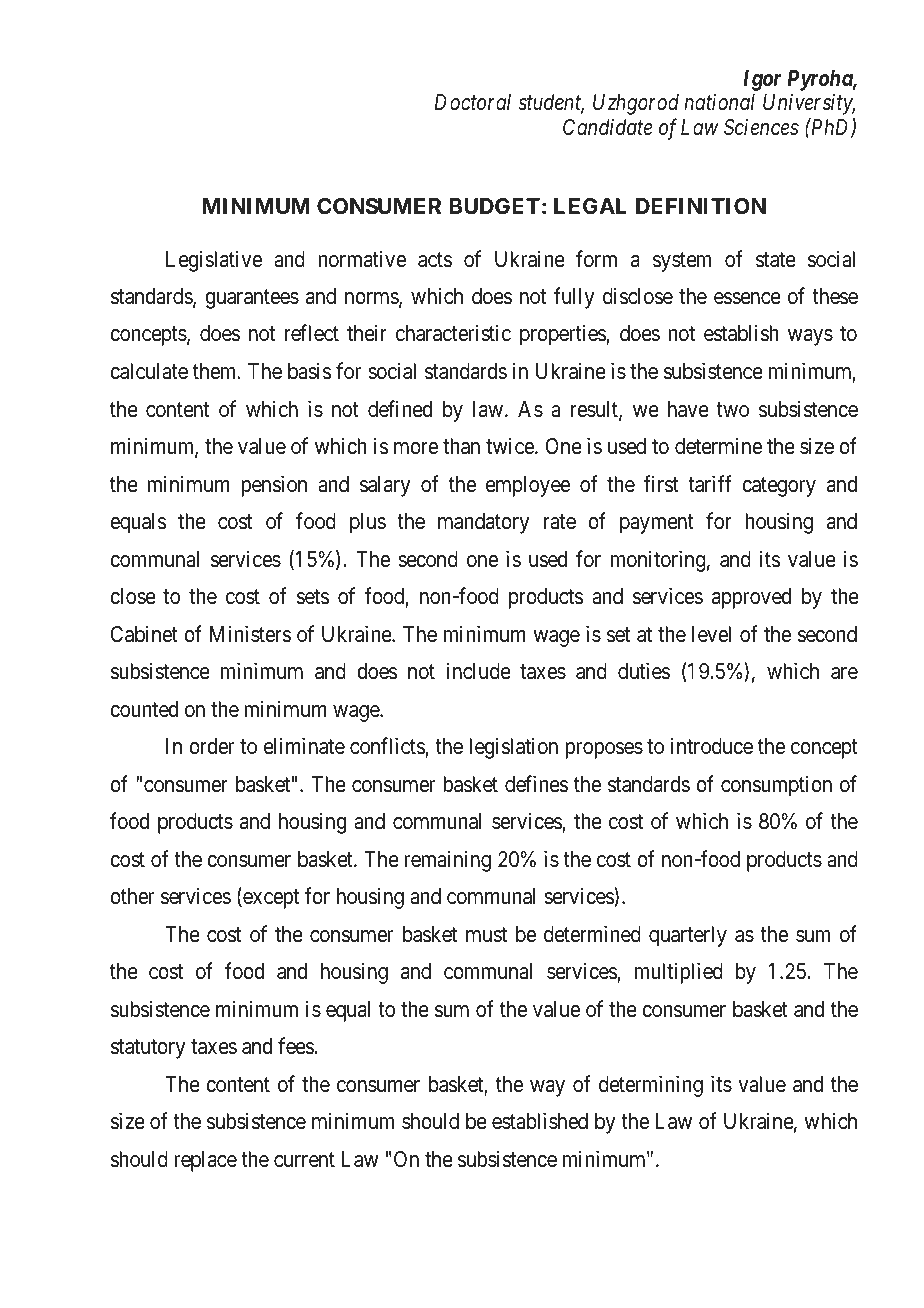 This screenshot has height=1308, width=924. I want to click on Doctoral, so click(473, 102).
